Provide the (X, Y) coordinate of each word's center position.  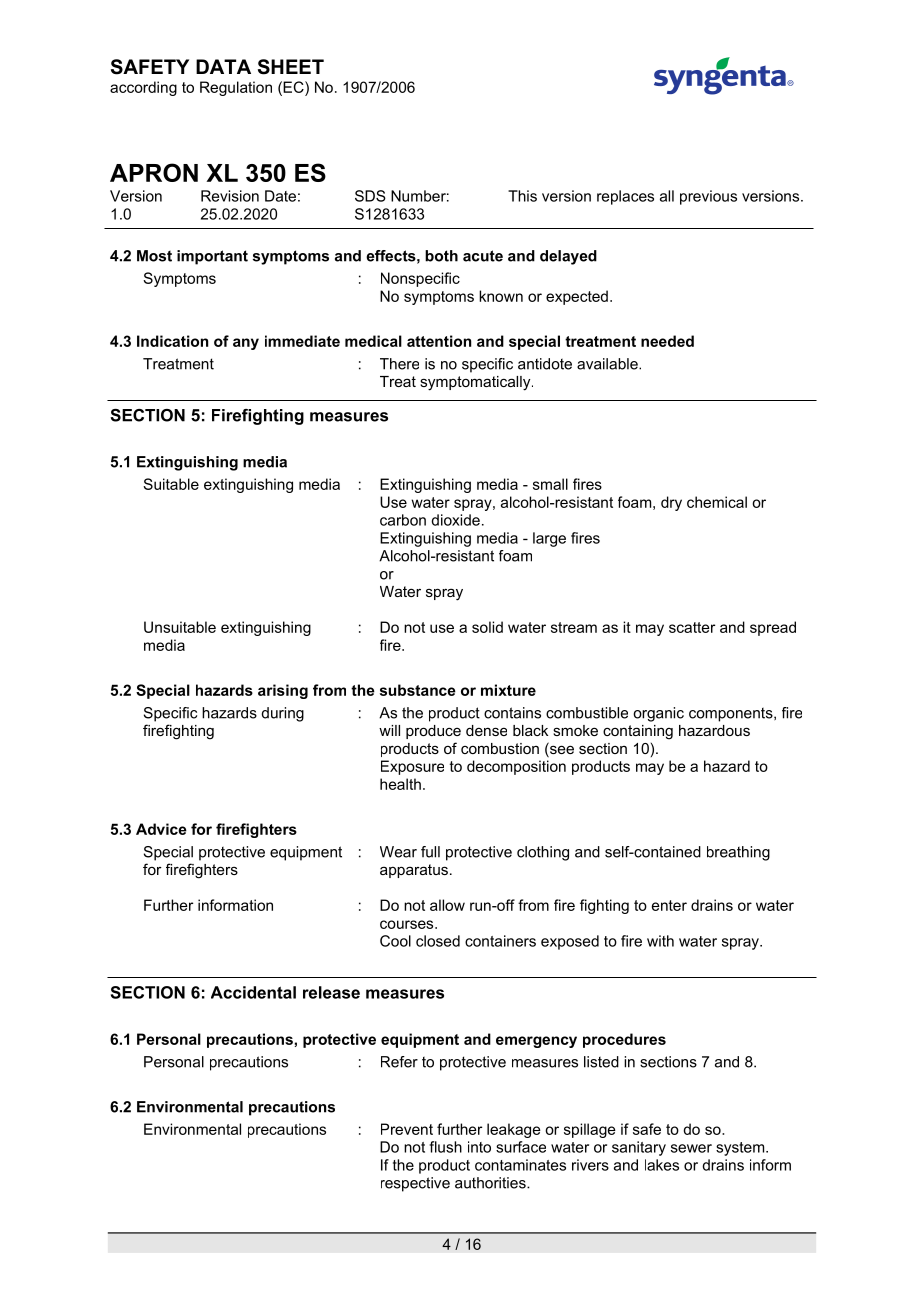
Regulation (236, 88)
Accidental (253, 992)
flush (445, 1147)
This (522, 196)
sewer (691, 1148)
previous (708, 197)
